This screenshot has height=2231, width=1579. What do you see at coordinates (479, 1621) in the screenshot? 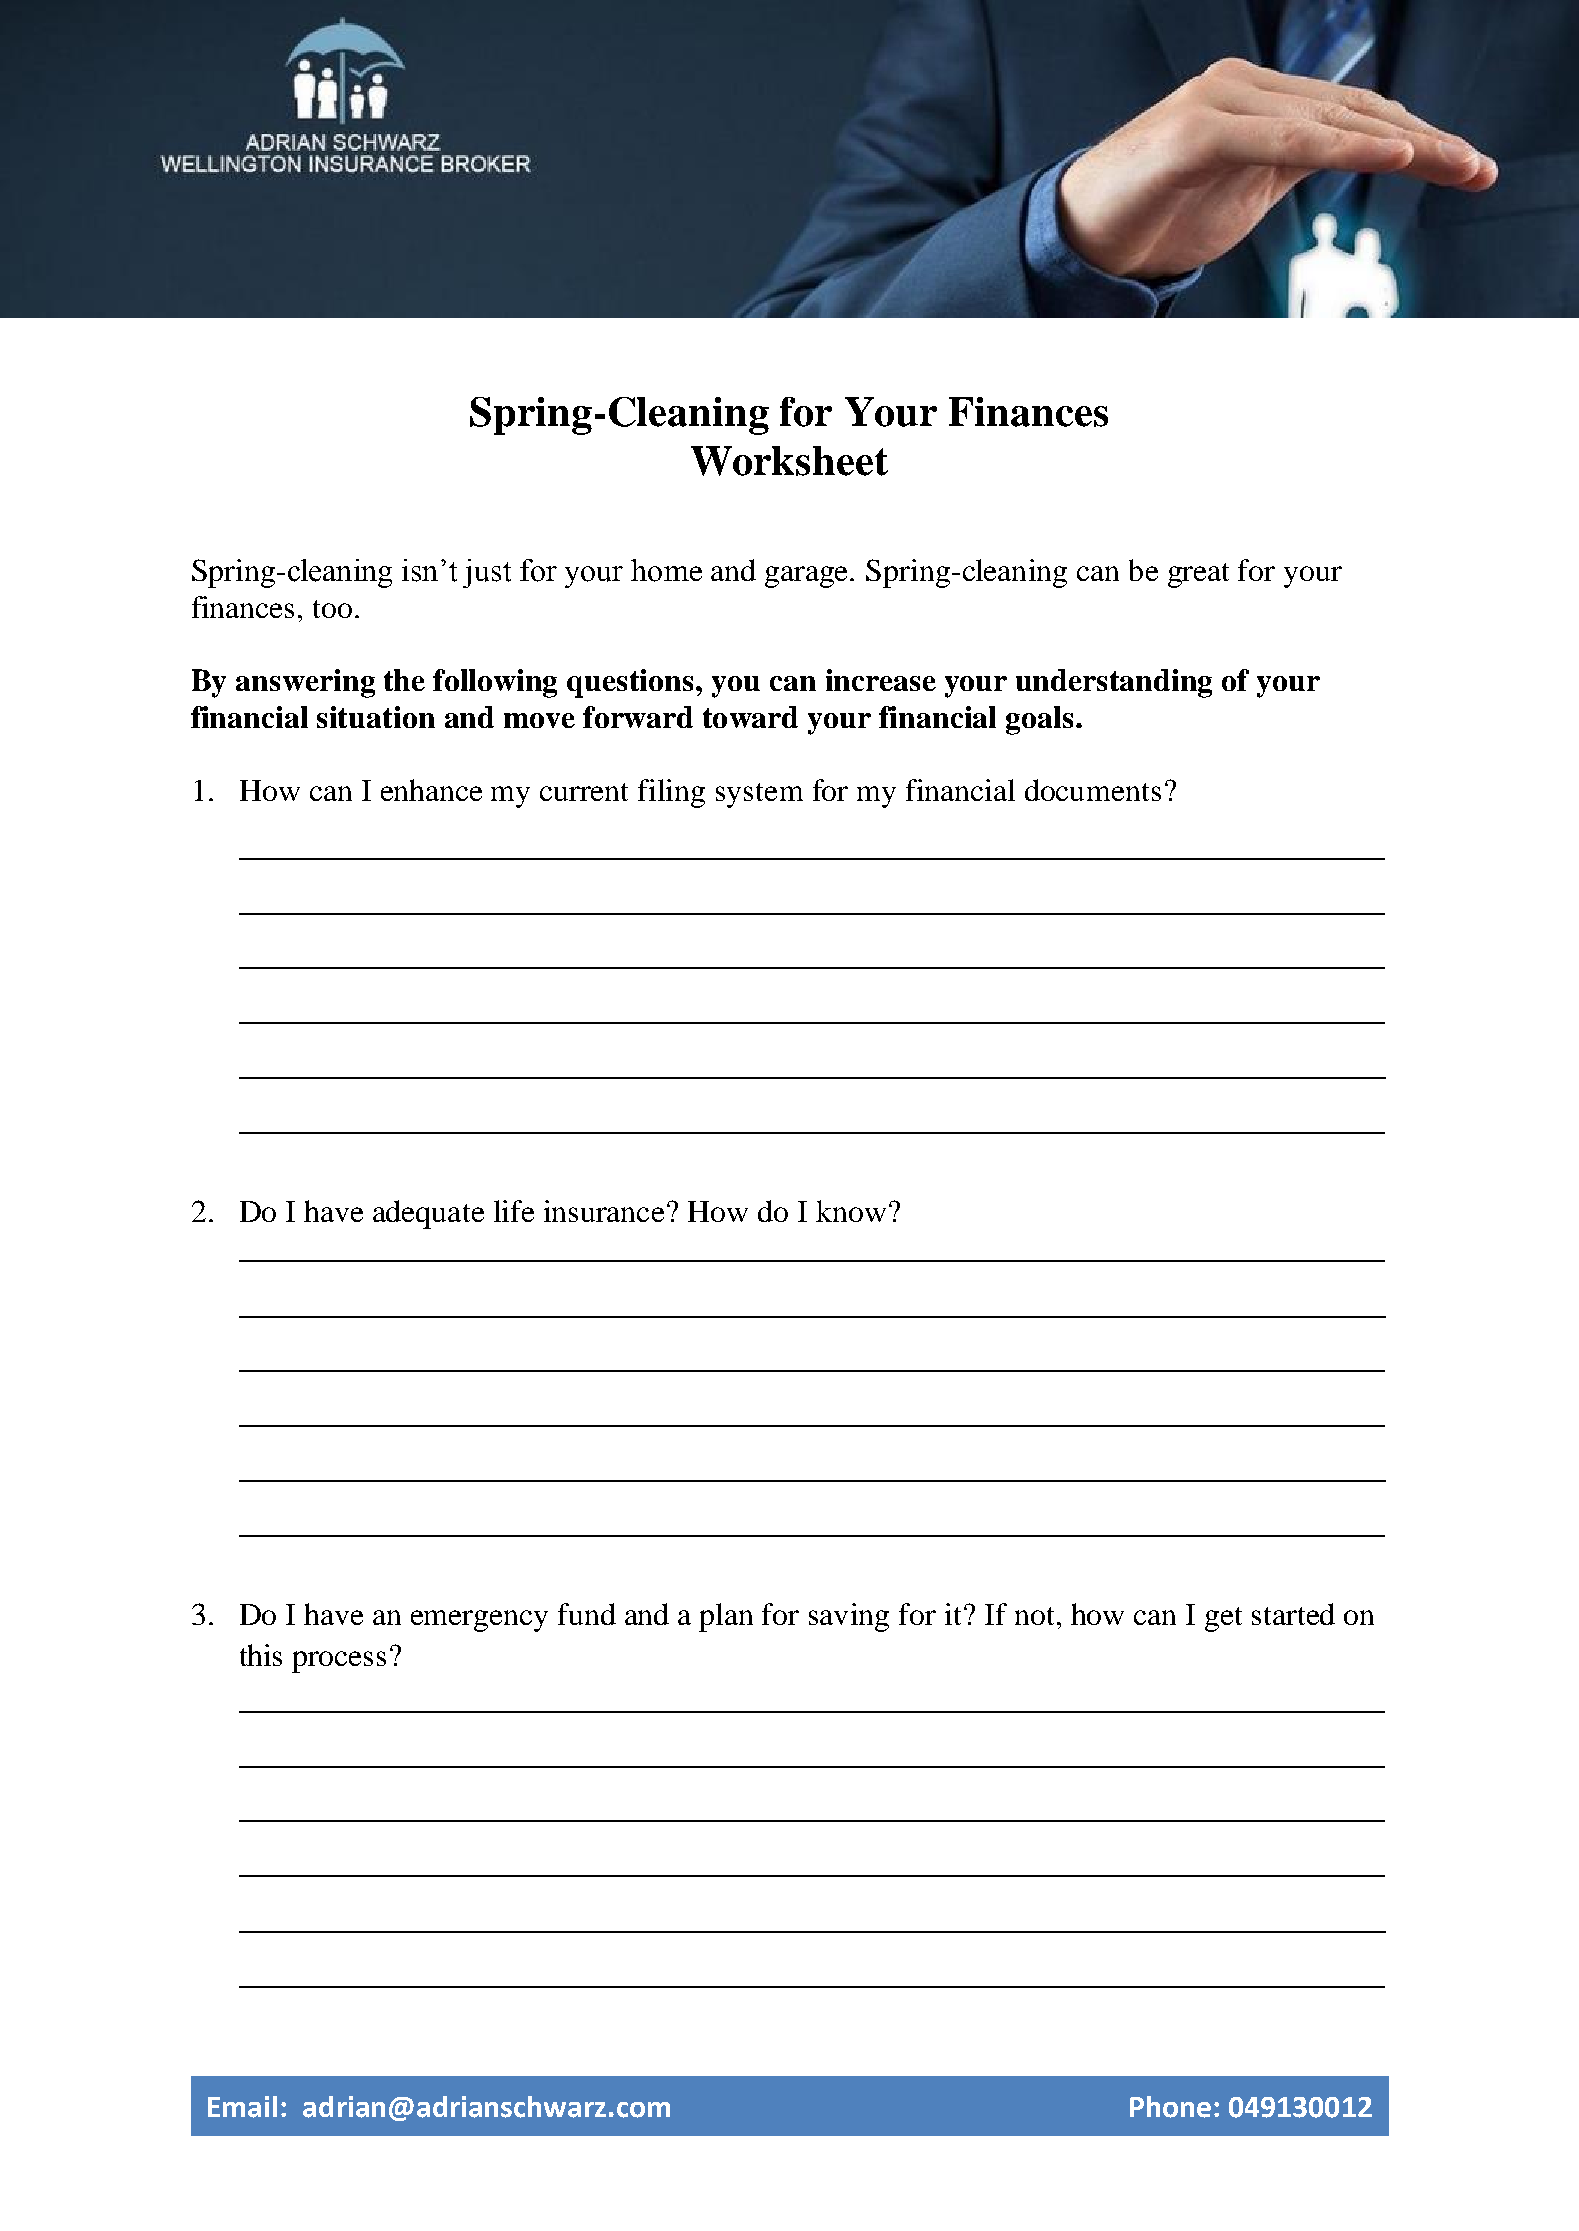
I see `emergency` at bounding box center [479, 1621].
